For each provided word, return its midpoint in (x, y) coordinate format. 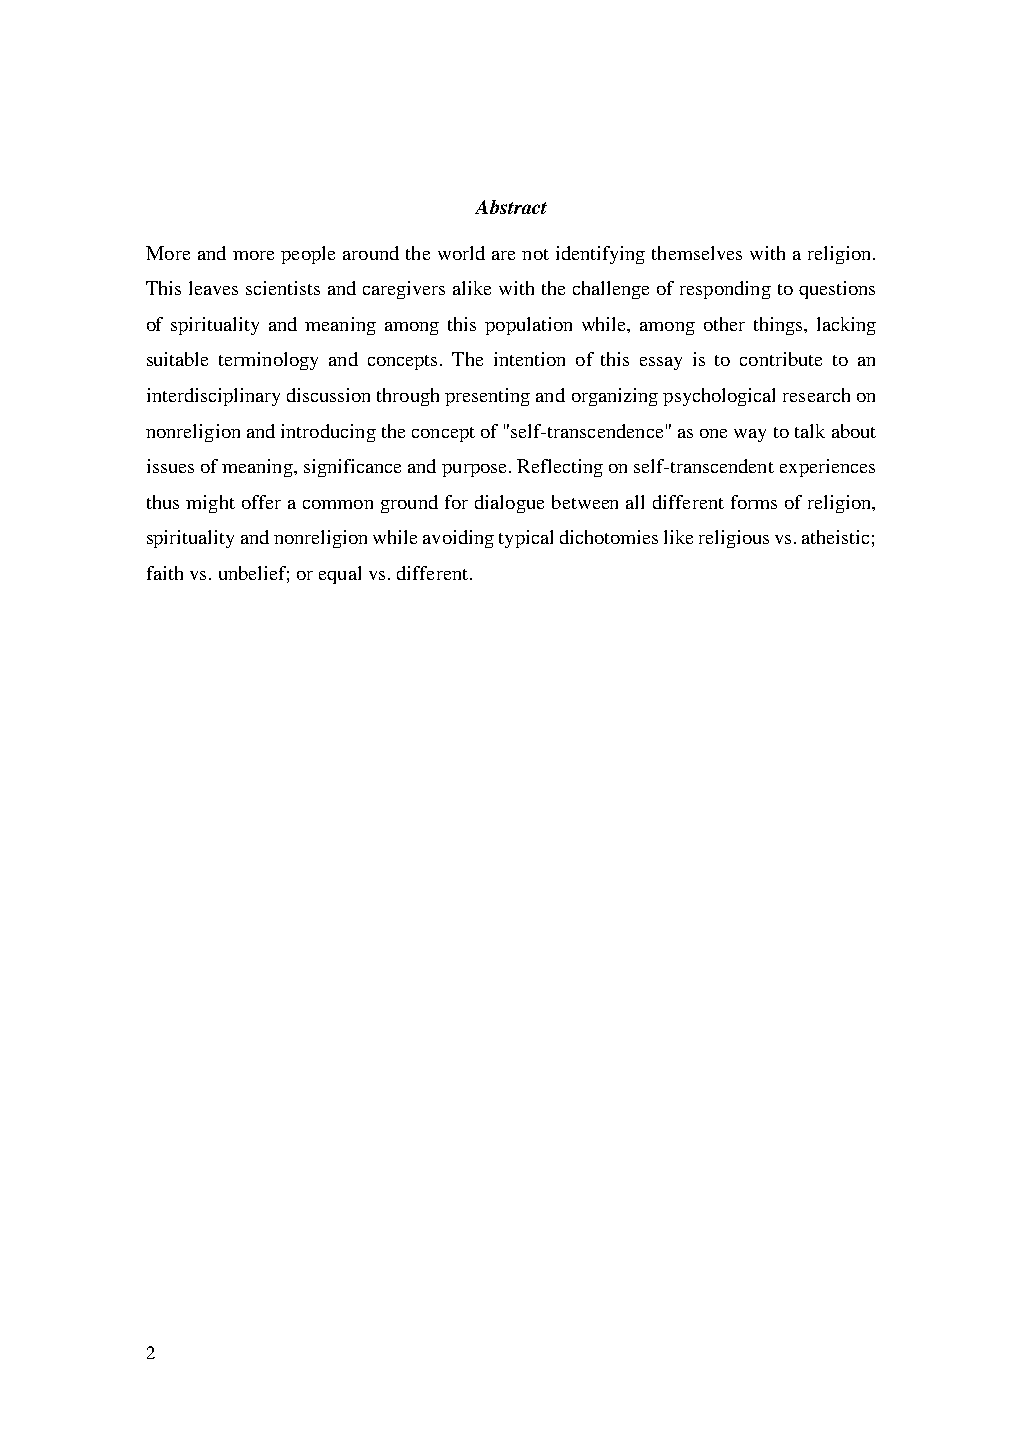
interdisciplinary (213, 397)
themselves (697, 253)
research (816, 395)
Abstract (511, 207)
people (308, 255)
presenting (487, 397)
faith (165, 573)
